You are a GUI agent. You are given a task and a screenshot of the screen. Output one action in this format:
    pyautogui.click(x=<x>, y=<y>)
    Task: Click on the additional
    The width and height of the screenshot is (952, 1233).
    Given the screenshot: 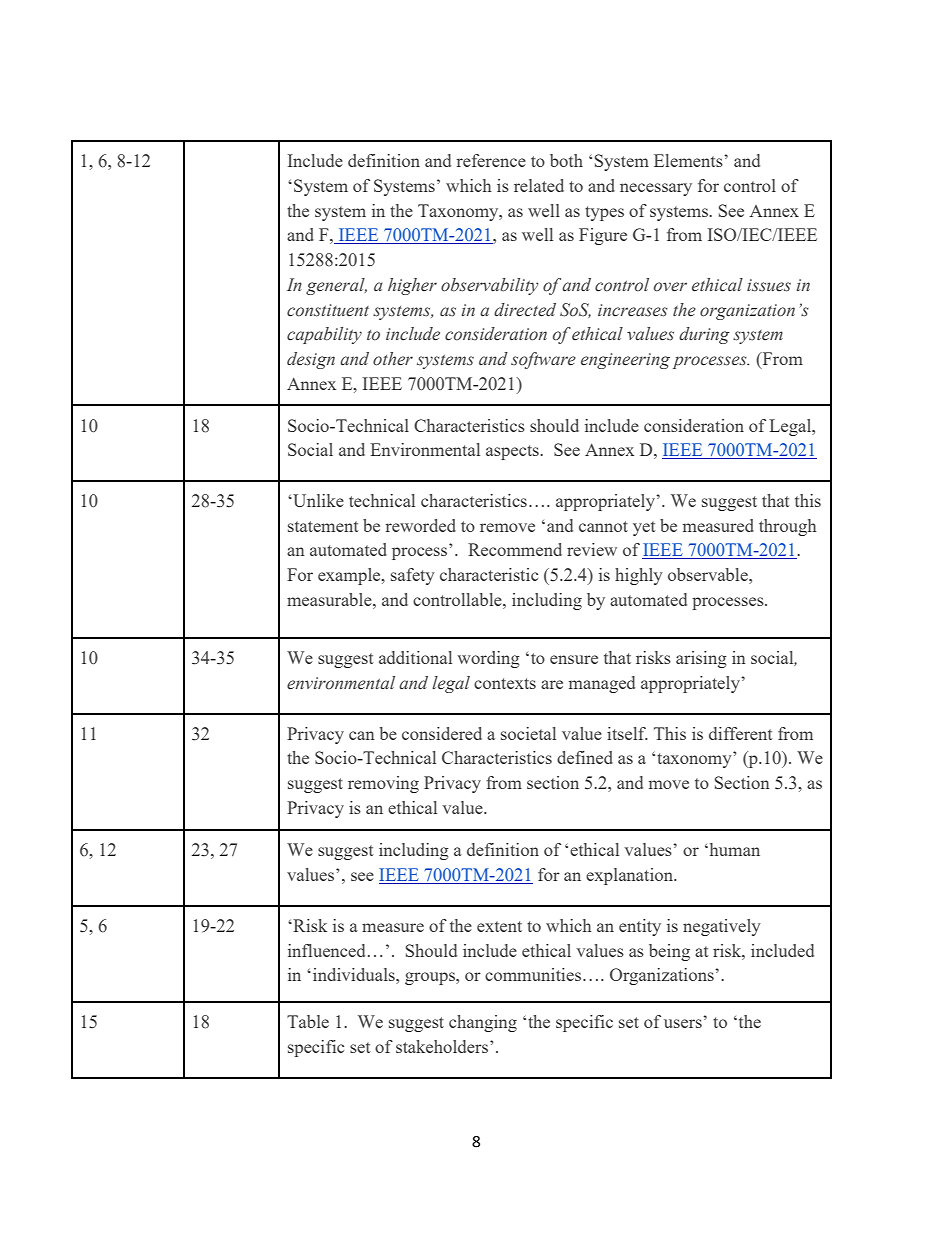 What is the action you would take?
    pyautogui.click(x=415, y=657)
